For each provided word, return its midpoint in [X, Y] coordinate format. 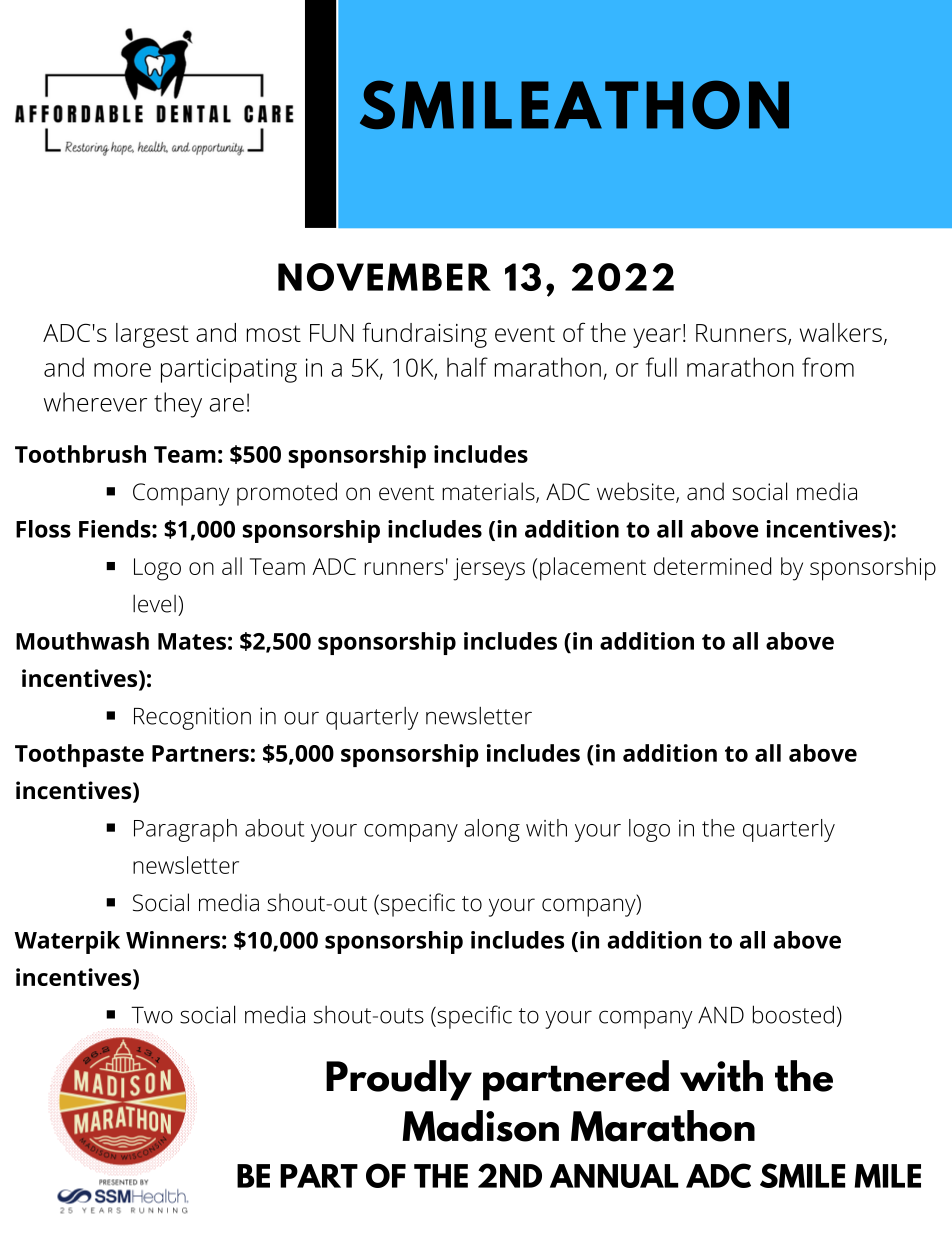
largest [152, 335]
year [657, 338]
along [492, 830]
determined [712, 566]
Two [152, 1015]
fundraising [424, 335]
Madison [480, 1126]
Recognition [192, 718]
